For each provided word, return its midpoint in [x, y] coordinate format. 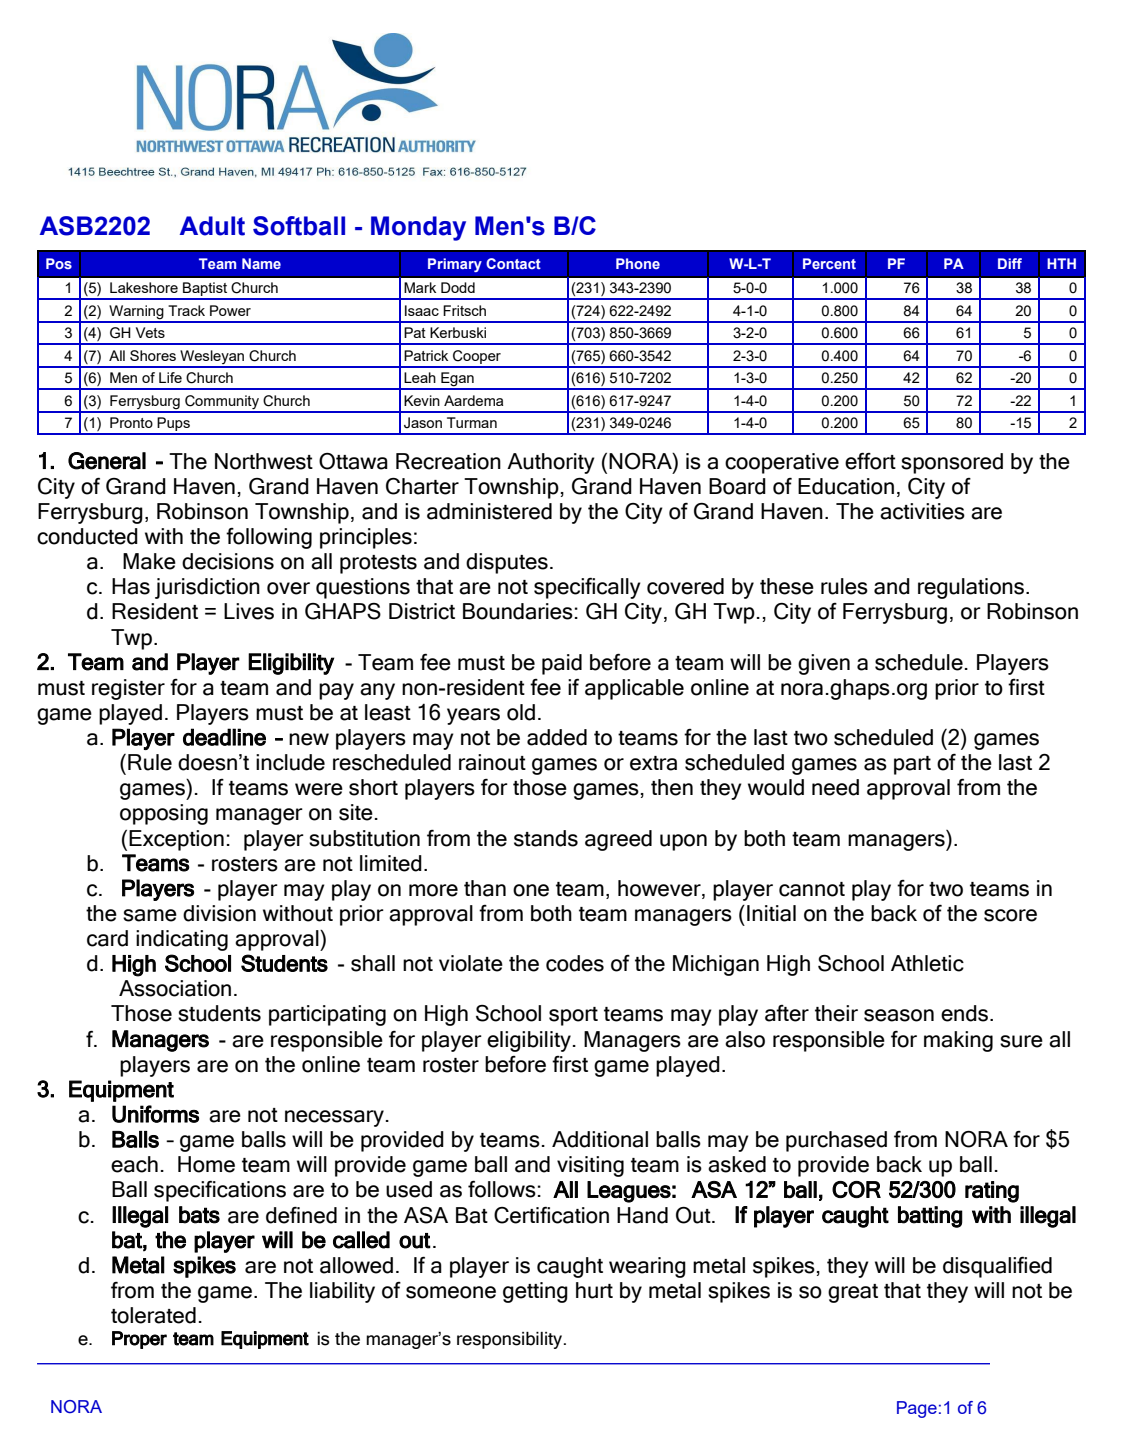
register [128, 689]
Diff [1010, 263]
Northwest [264, 461]
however [660, 889]
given [824, 664]
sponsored [952, 463]
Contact [513, 263]
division [219, 913]
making [958, 1041]
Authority [551, 463]
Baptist [205, 290]
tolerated [153, 1315]
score [1010, 915]
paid [562, 664]
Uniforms [155, 1114]
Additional [600, 1139]
